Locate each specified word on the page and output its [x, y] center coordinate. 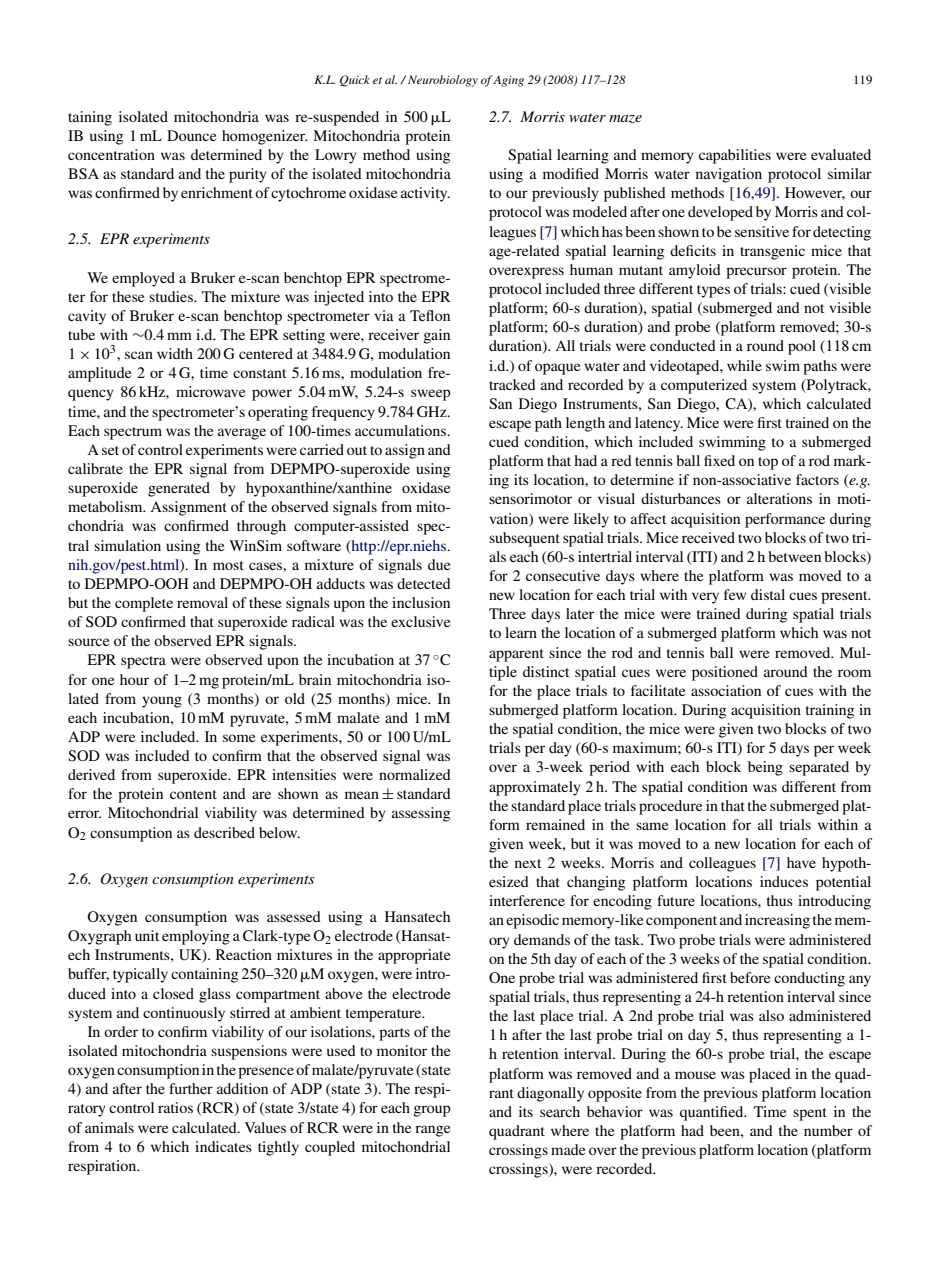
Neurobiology [443, 81]
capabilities [735, 156]
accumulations [402, 430]
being [765, 768]
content [193, 794]
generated [179, 489]
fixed [719, 460]
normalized [415, 774]
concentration [111, 154]
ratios [175, 1107]
